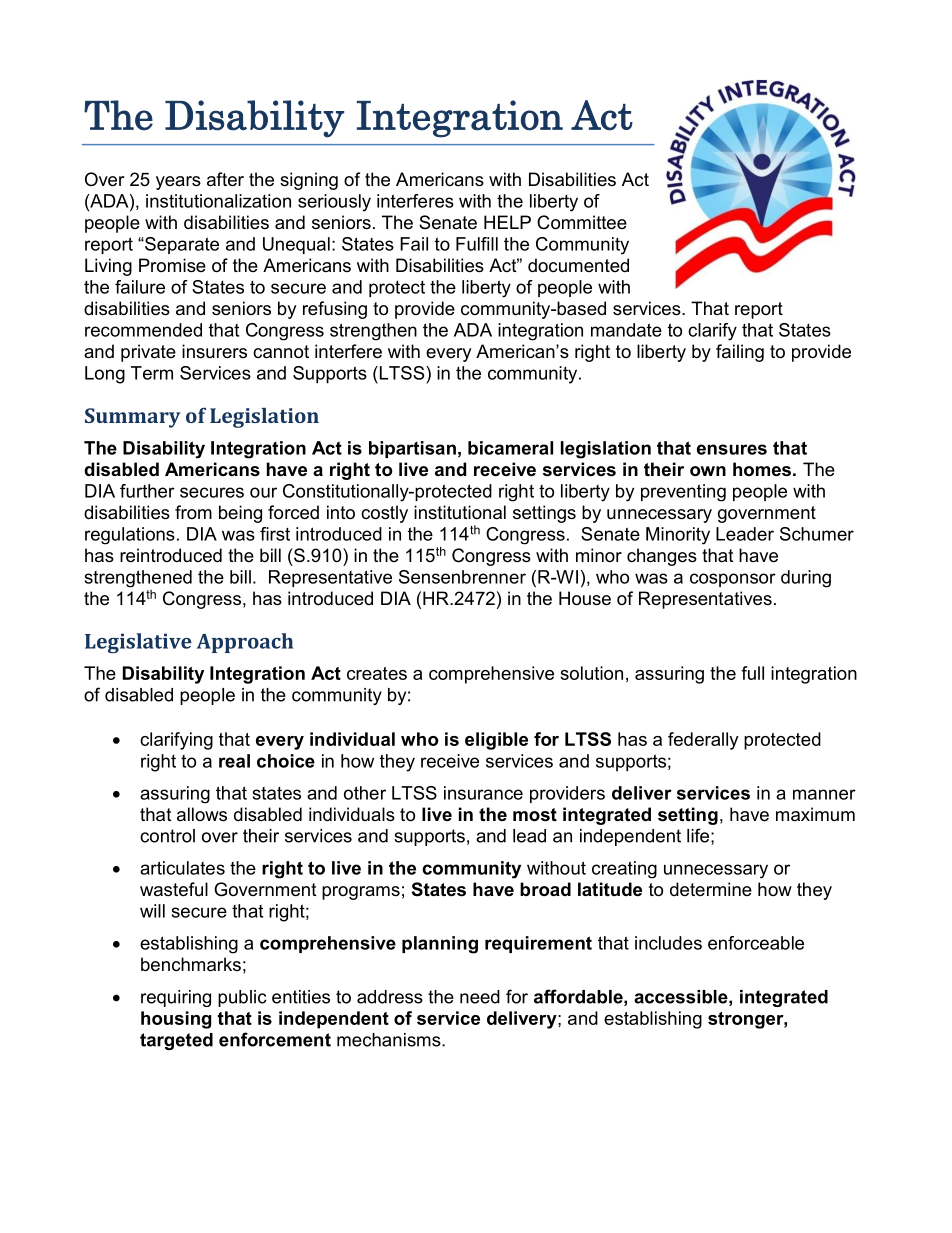  I want to click on enforceable, so click(756, 943).
